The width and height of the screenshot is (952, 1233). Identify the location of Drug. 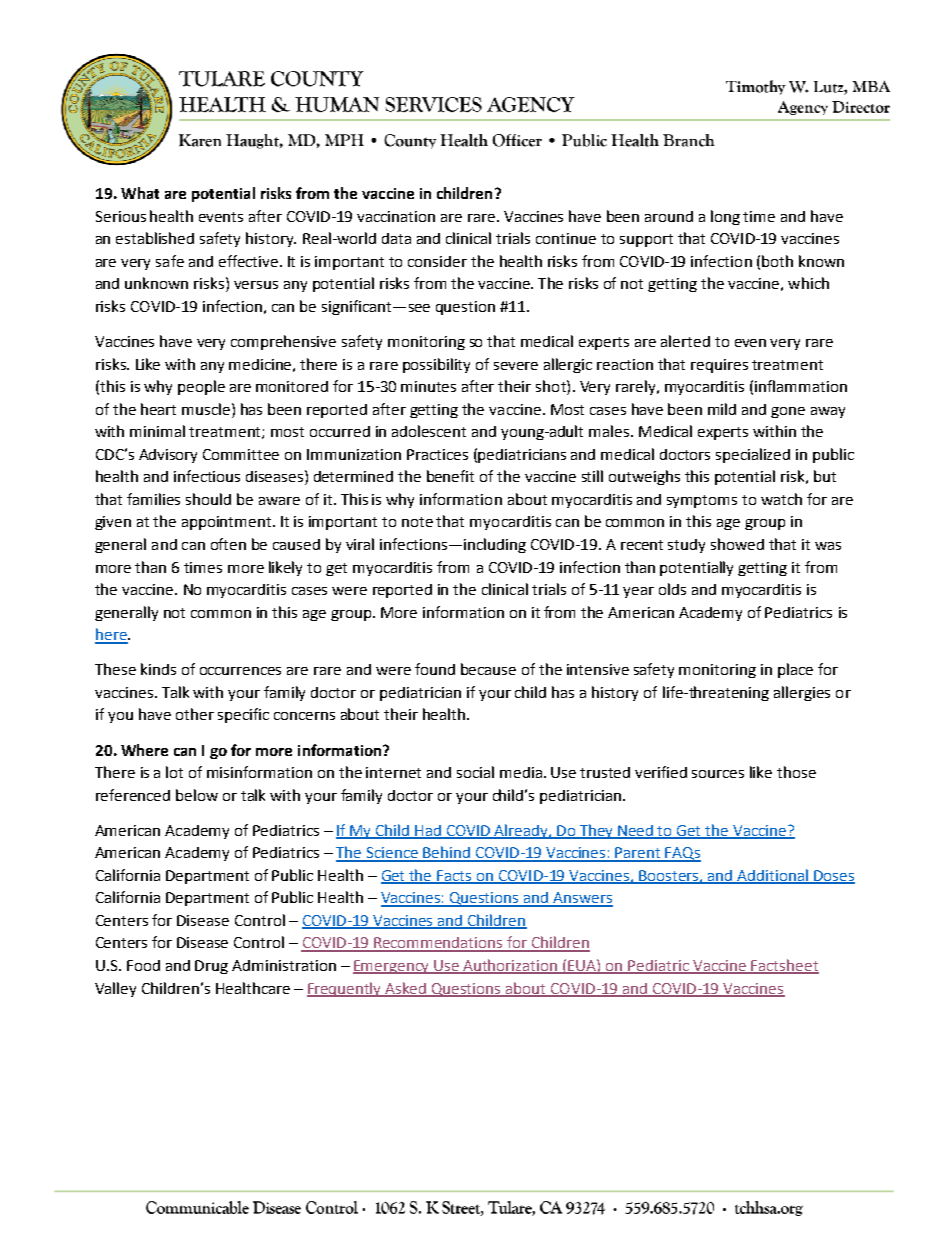
(211, 967).
